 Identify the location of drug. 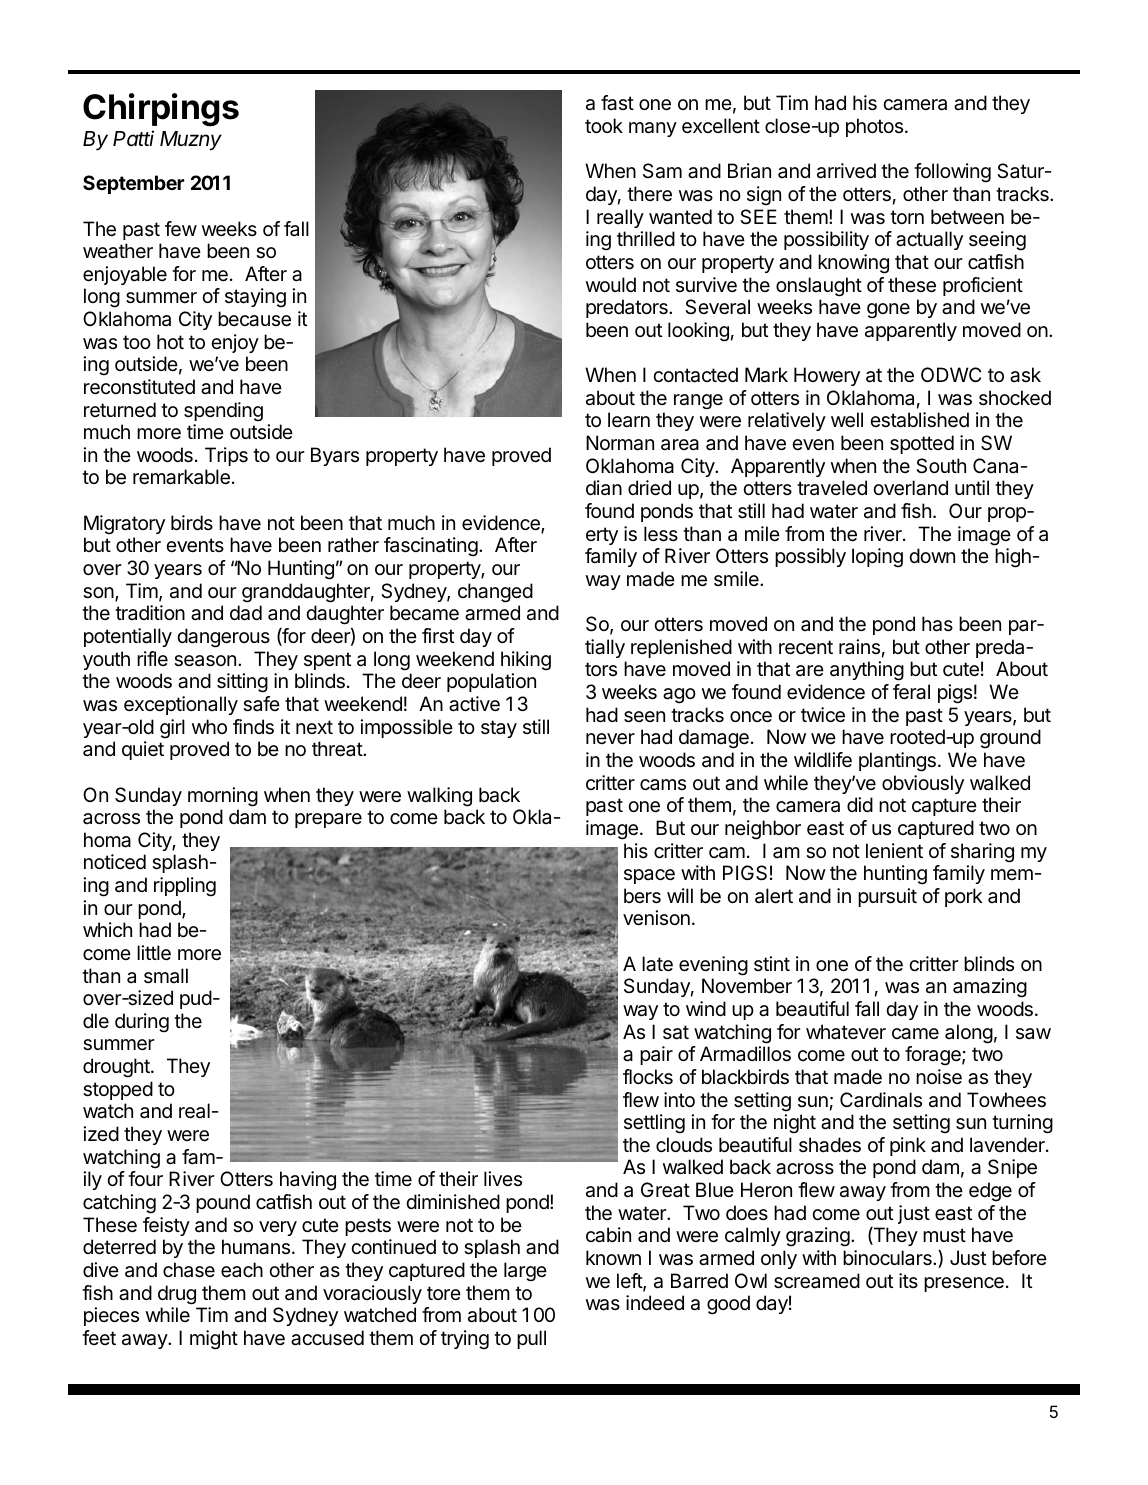
(177, 1295).
